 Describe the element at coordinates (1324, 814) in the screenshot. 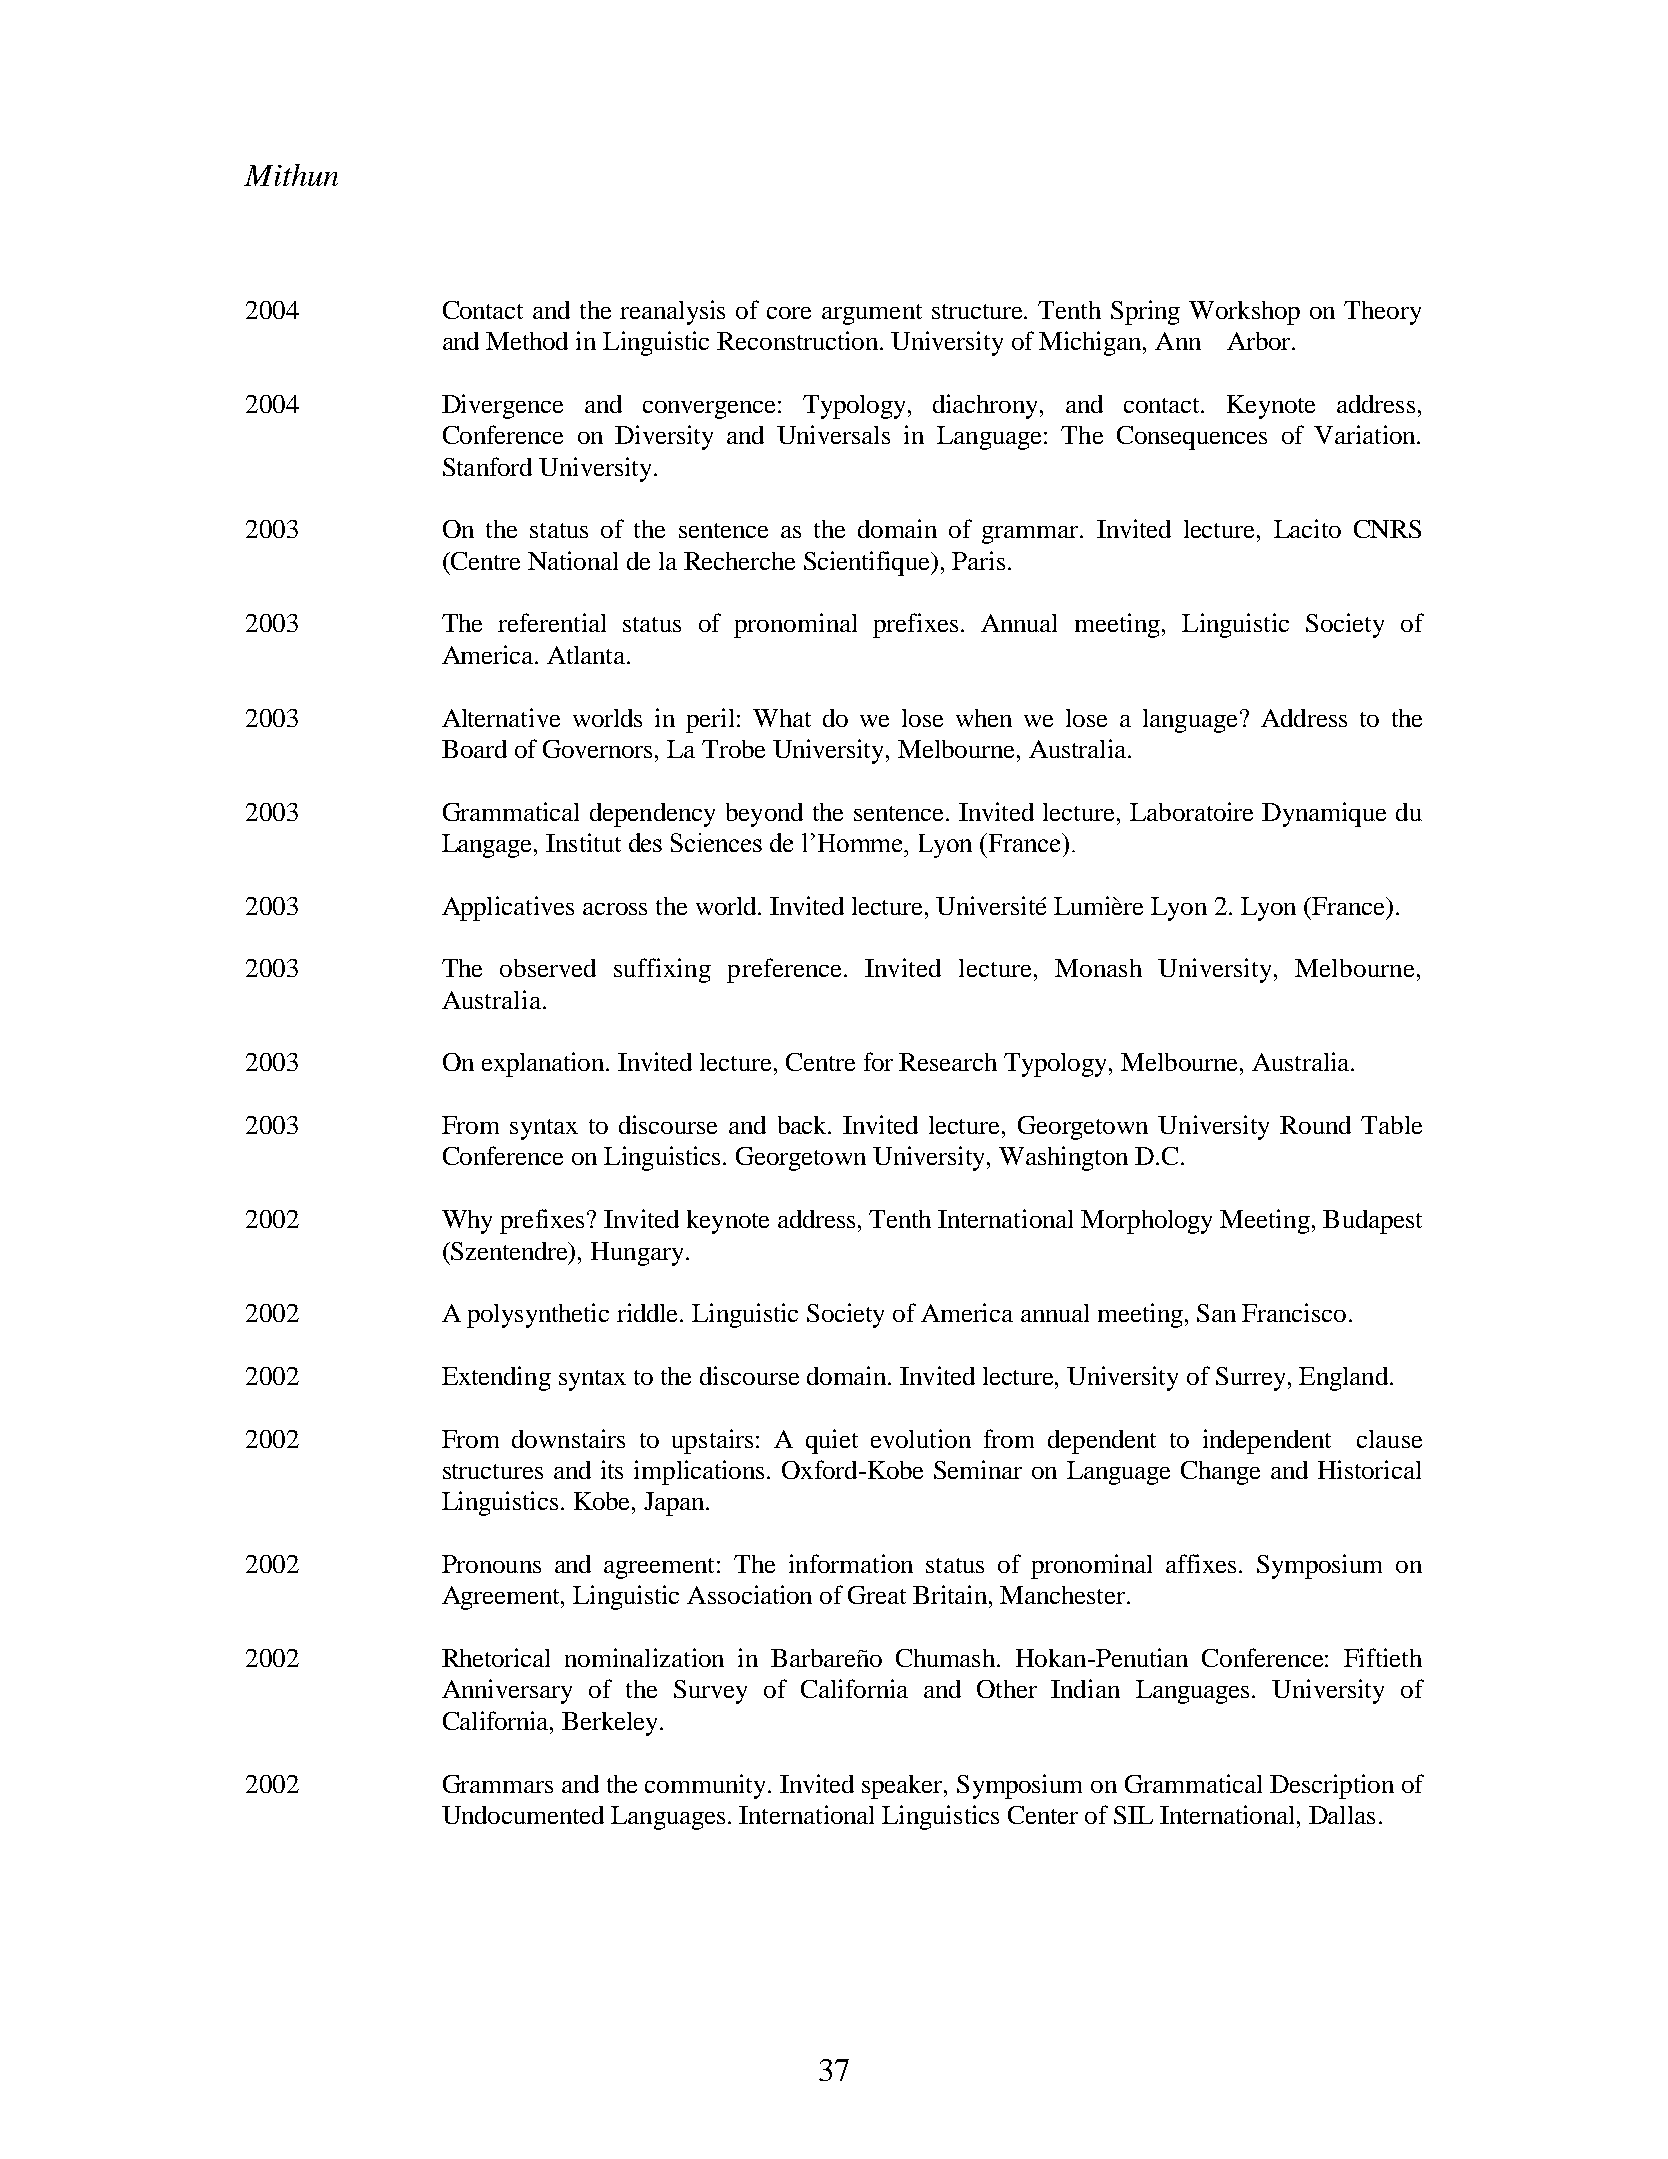

I see `Dynamique` at that location.
